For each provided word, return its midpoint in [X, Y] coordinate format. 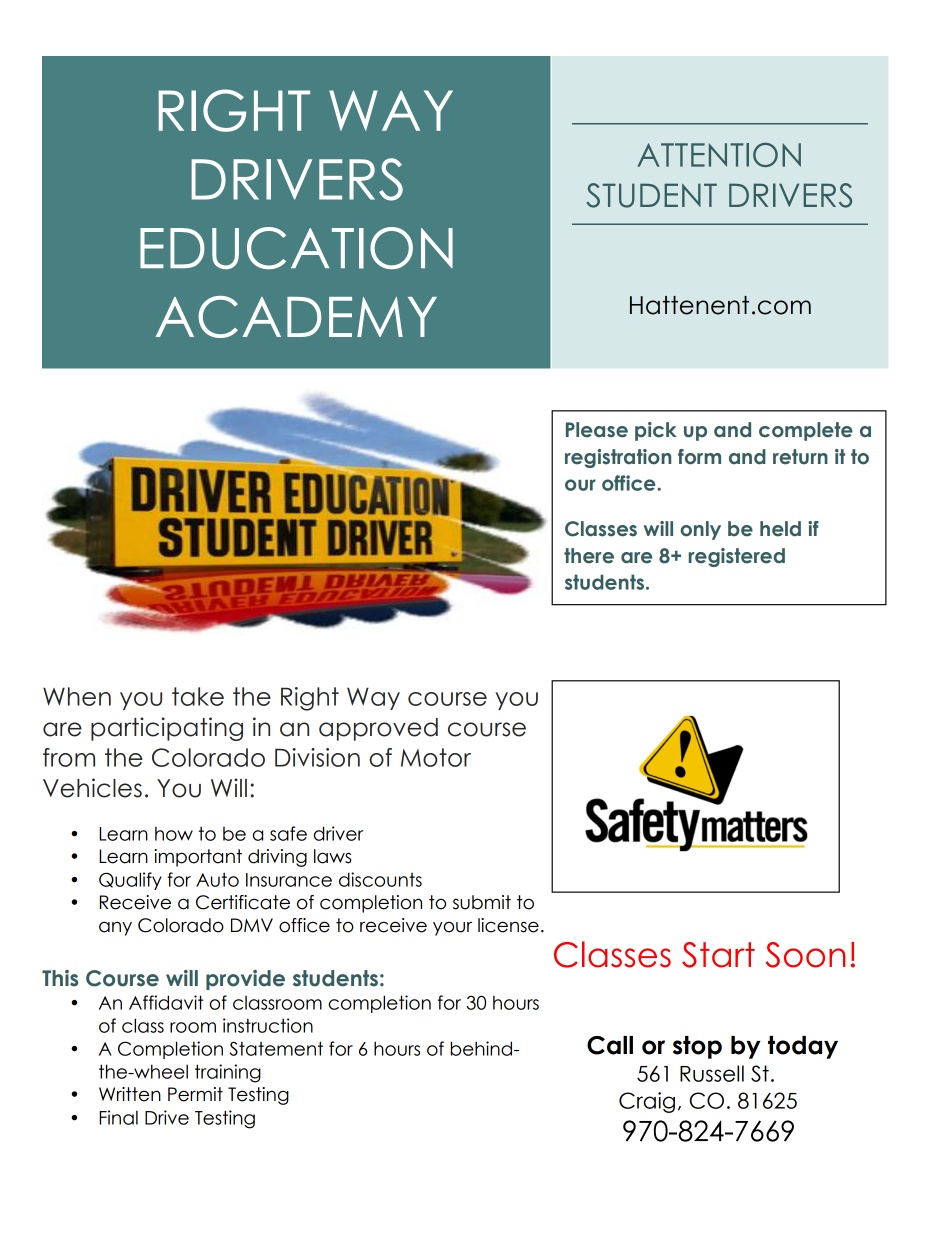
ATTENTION [719, 155]
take [198, 696]
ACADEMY [296, 317]
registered [737, 557]
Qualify [130, 881]
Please [597, 430]
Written [130, 1094]
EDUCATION [296, 248]
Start [718, 955]
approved [378, 729]
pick [656, 431]
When [77, 696]
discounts [380, 879]
